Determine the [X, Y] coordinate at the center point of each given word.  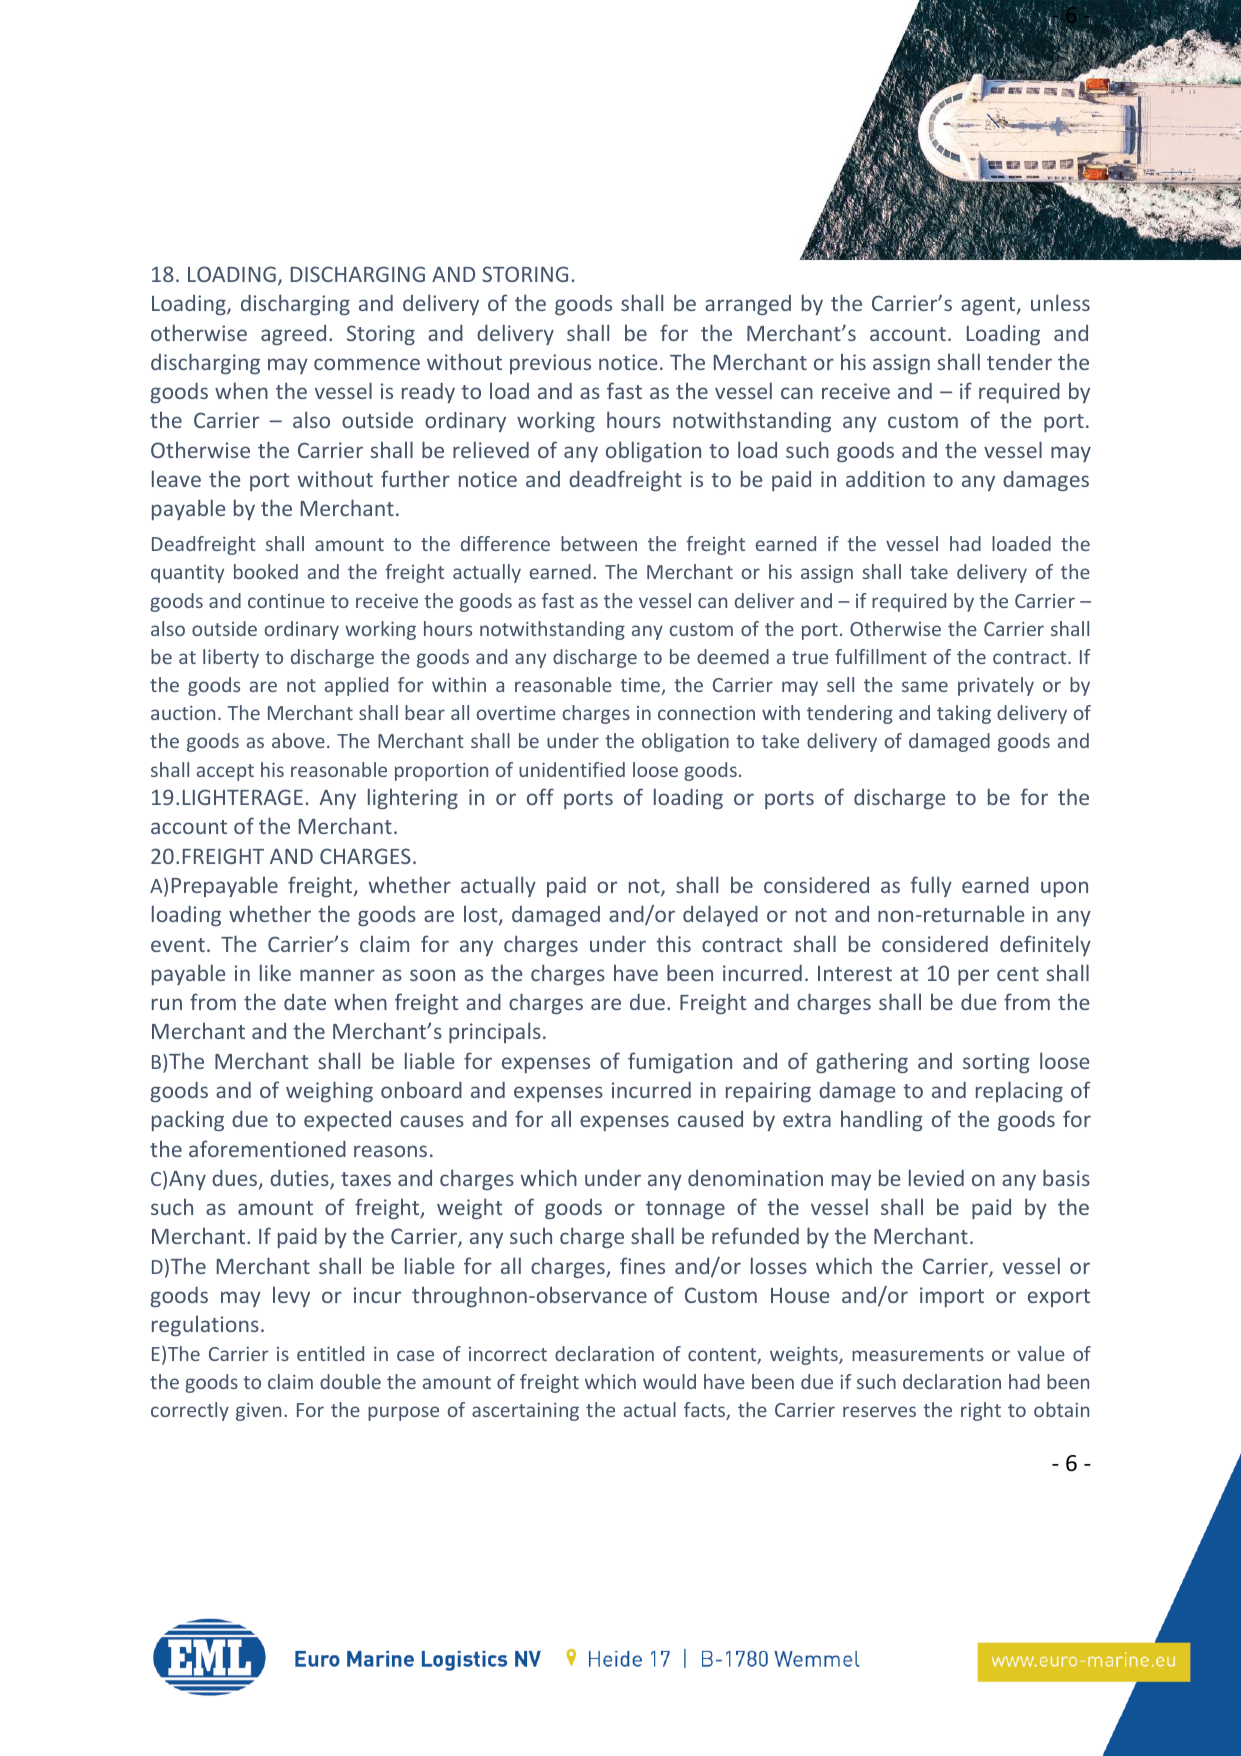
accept [225, 772]
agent [989, 306]
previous [550, 364]
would [669, 1381]
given [258, 1412]
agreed [293, 335]
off [540, 796]
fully [931, 886]
